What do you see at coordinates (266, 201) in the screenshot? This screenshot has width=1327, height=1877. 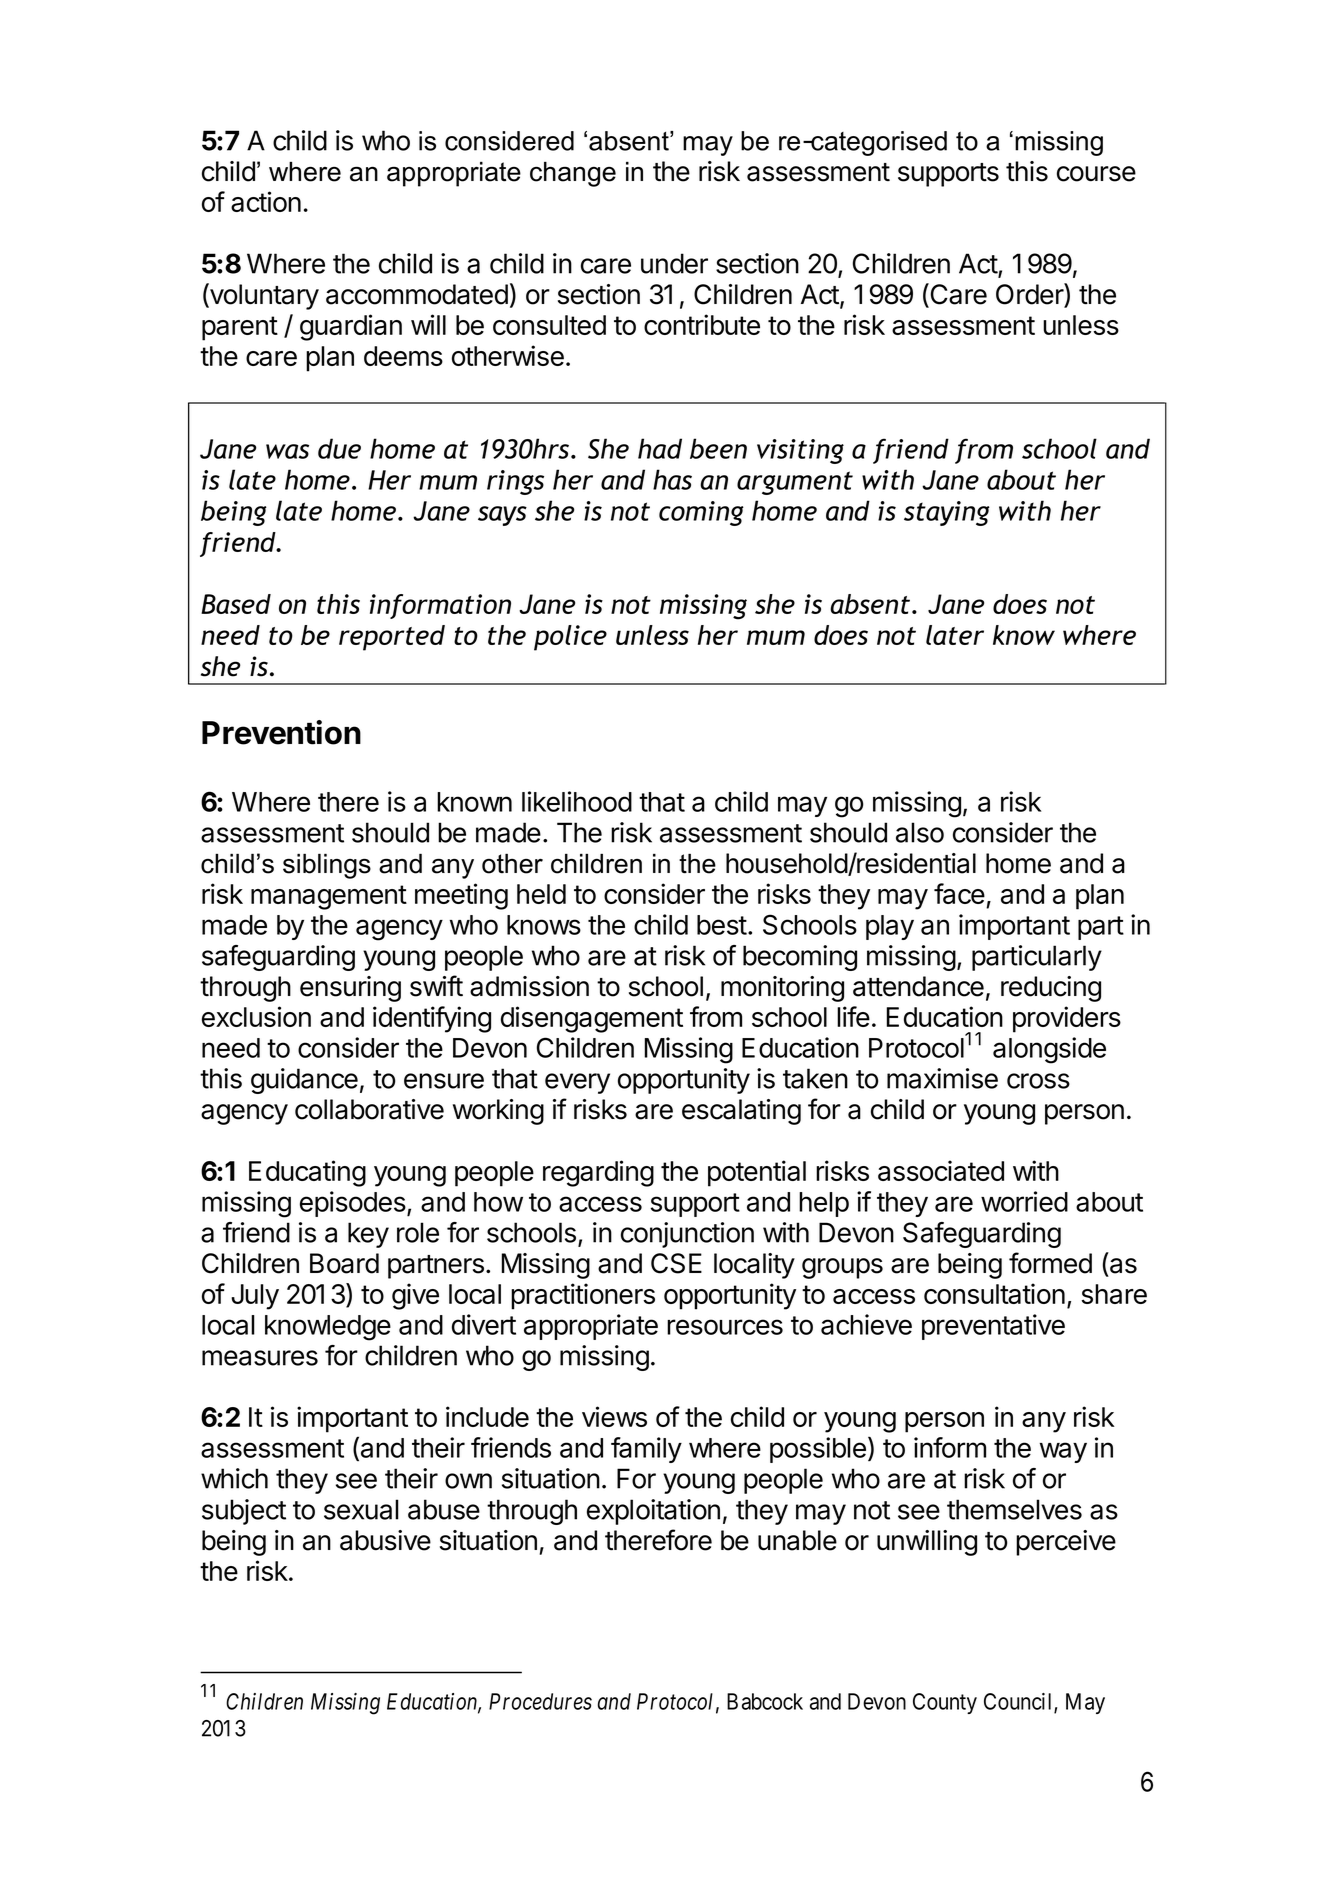 I see `action` at bounding box center [266, 201].
